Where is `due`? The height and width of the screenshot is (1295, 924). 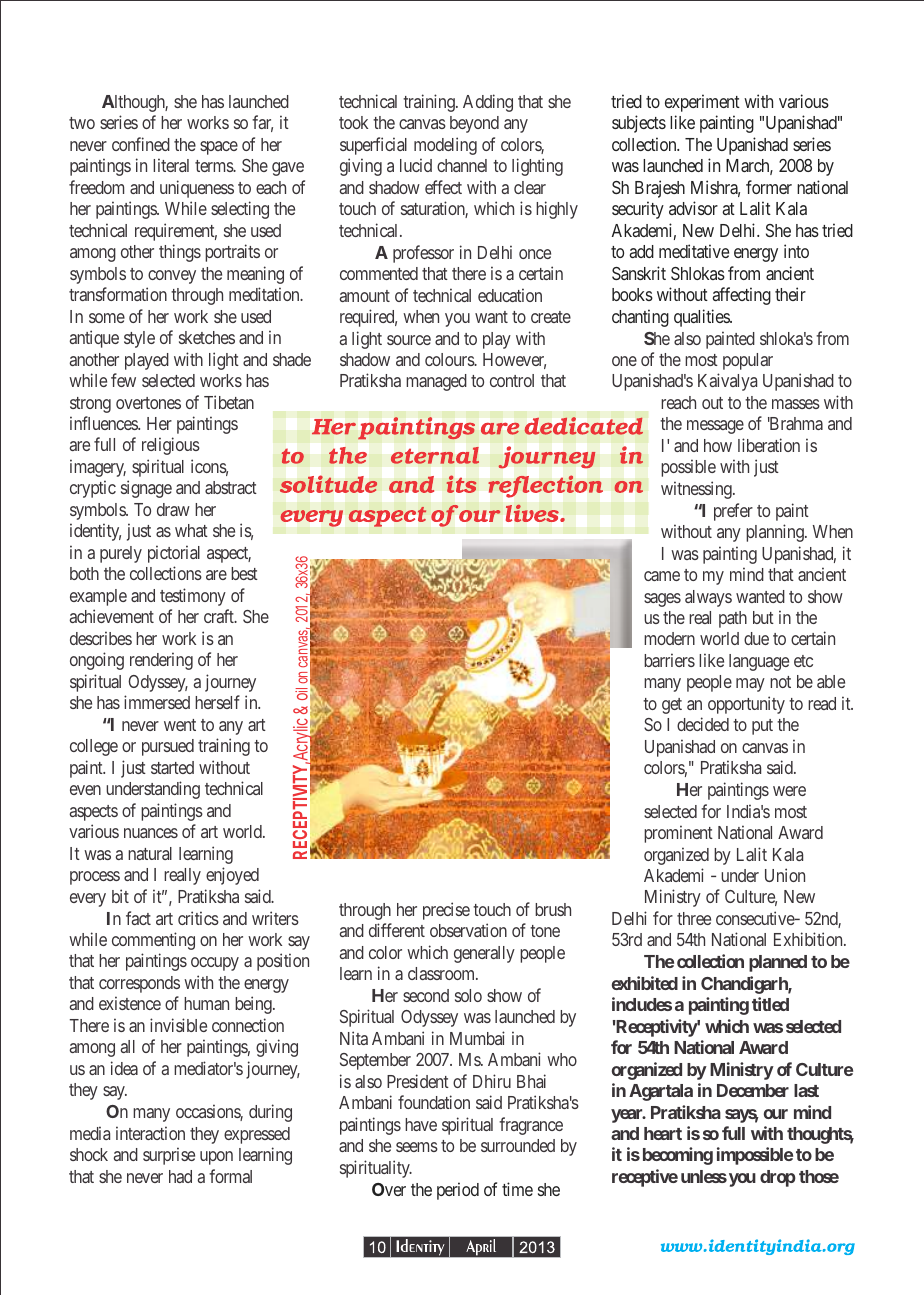
due is located at coordinates (756, 638).
